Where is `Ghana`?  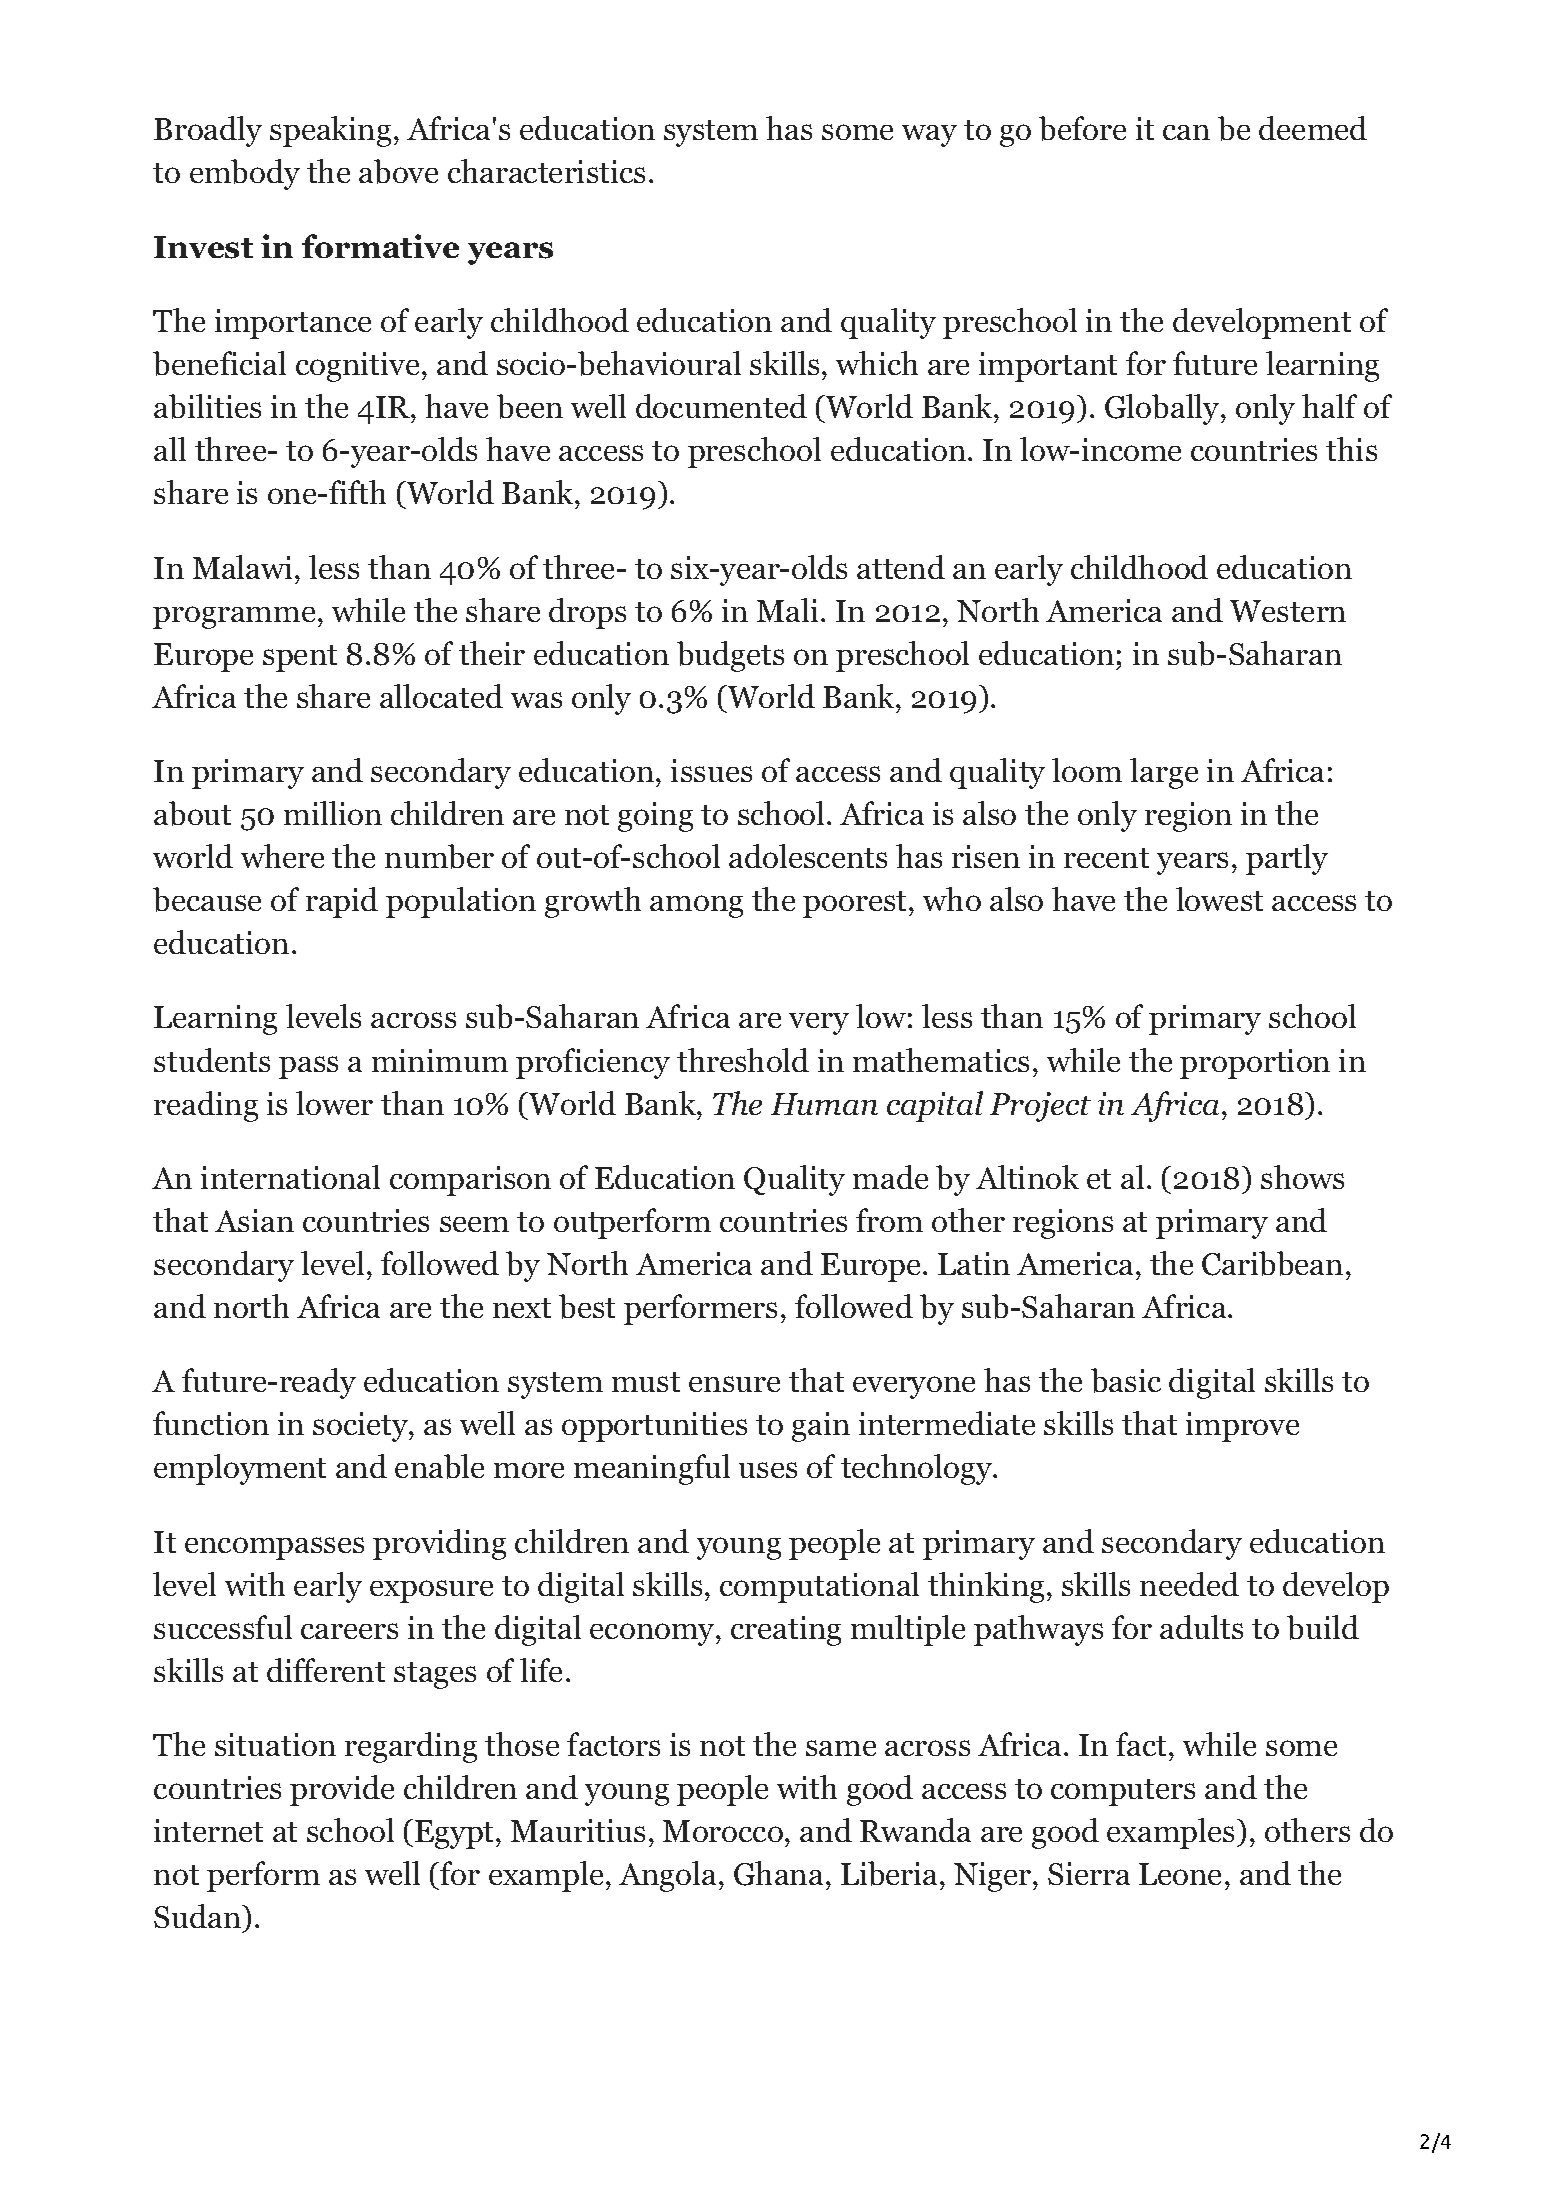
Ghana is located at coordinates (778, 1873).
